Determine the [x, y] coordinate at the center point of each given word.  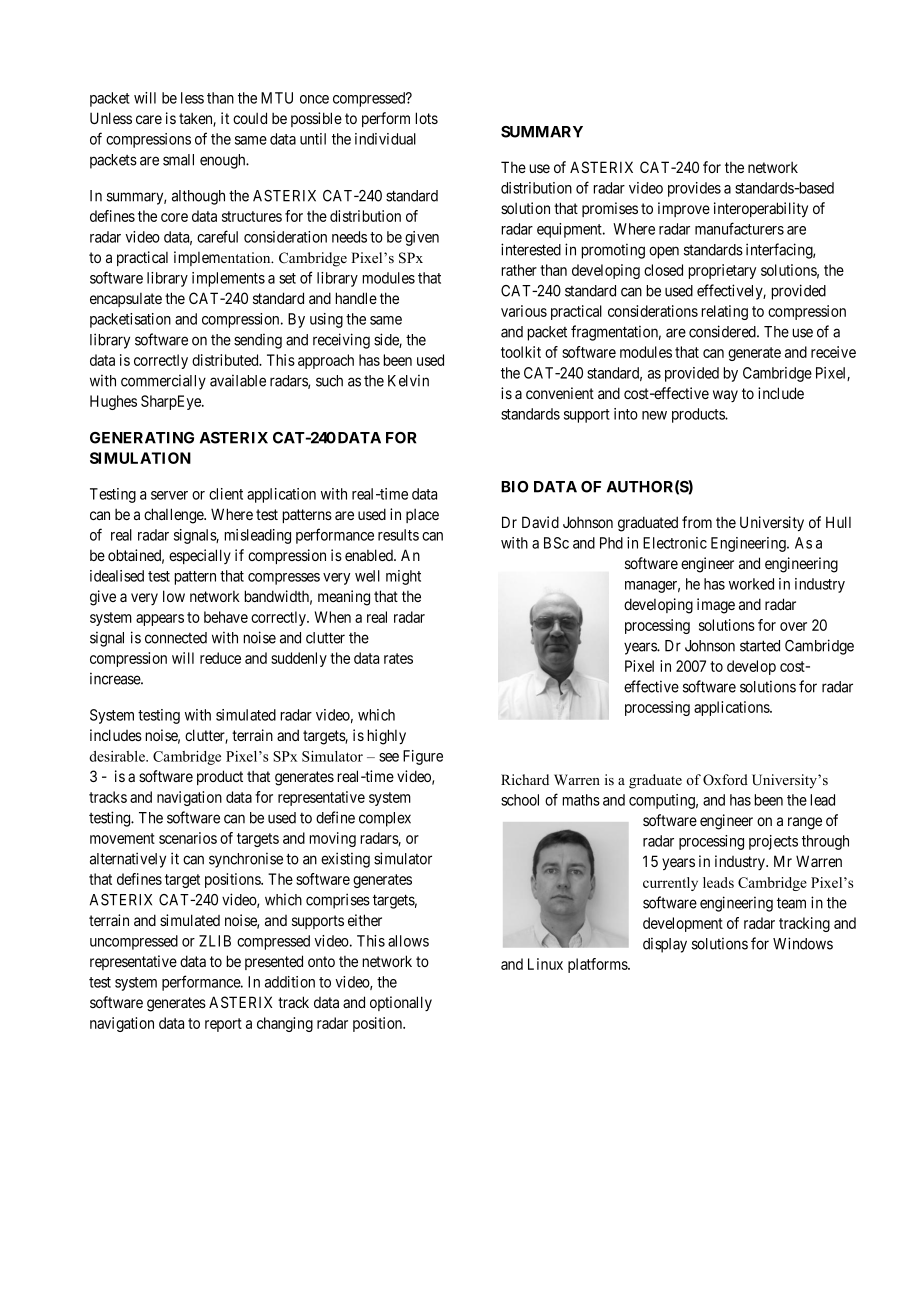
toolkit [521, 352]
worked [751, 584]
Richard [525, 779]
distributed [226, 360]
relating [724, 312]
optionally [401, 1003]
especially [200, 556]
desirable [118, 756]
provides [694, 189]
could [250, 118]
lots [426, 118]
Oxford [725, 780]
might [403, 577]
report [223, 1025]
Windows [803, 943]
